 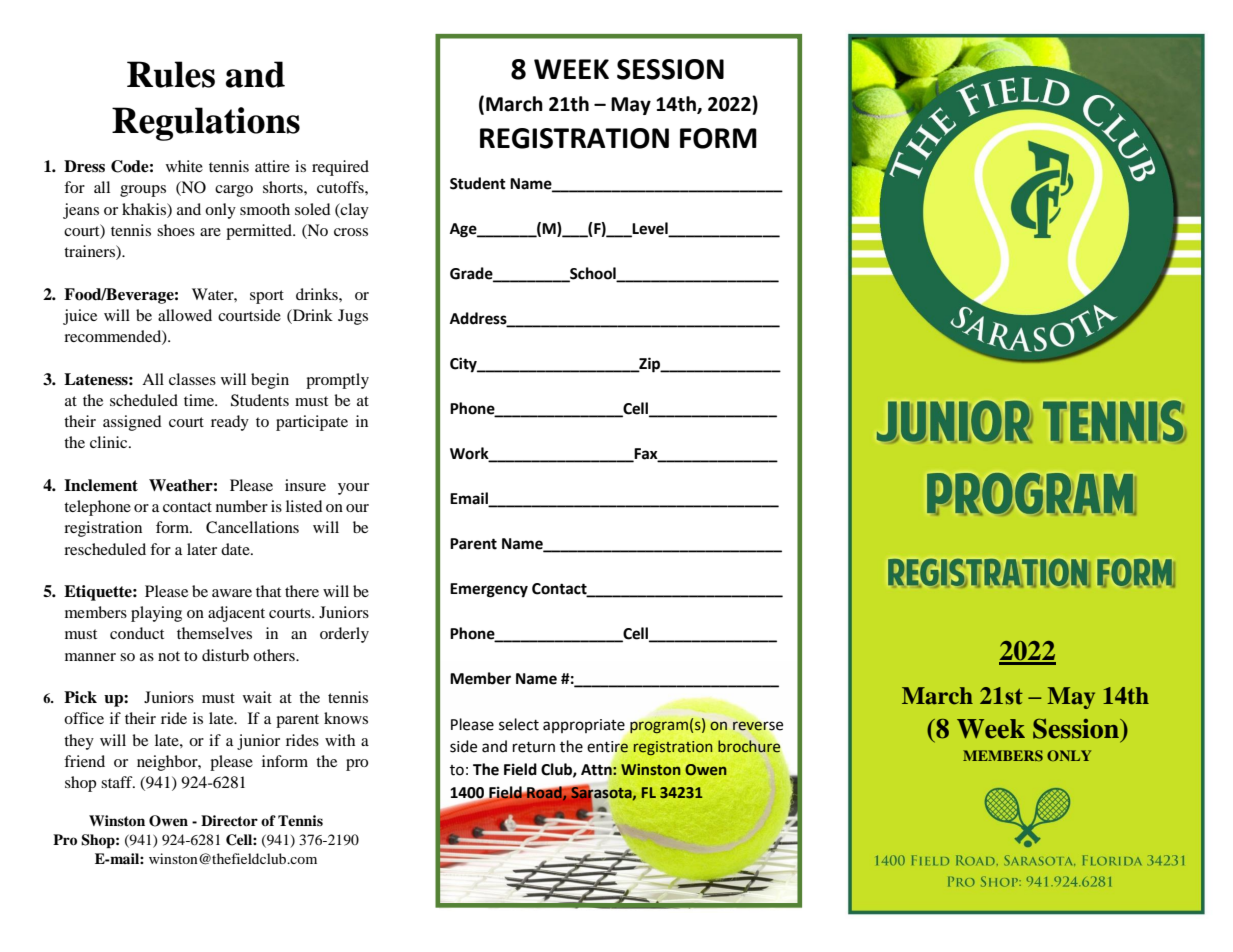 What do you see at coordinates (340, 740) in the document?
I see `with` at bounding box center [340, 740].
